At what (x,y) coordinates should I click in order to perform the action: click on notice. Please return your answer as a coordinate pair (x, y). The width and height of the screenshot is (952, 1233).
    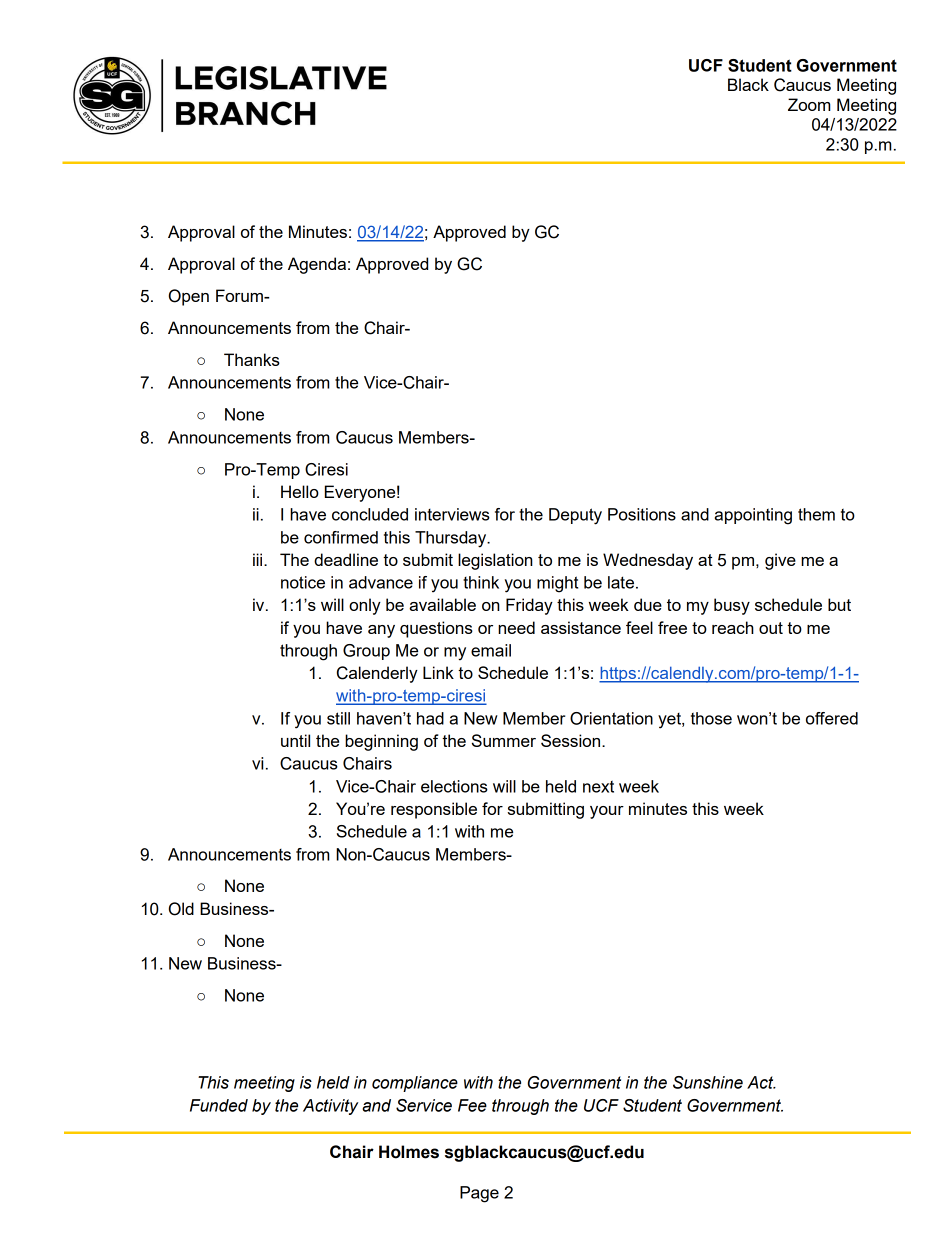
    Looking at the image, I should click on (303, 582).
